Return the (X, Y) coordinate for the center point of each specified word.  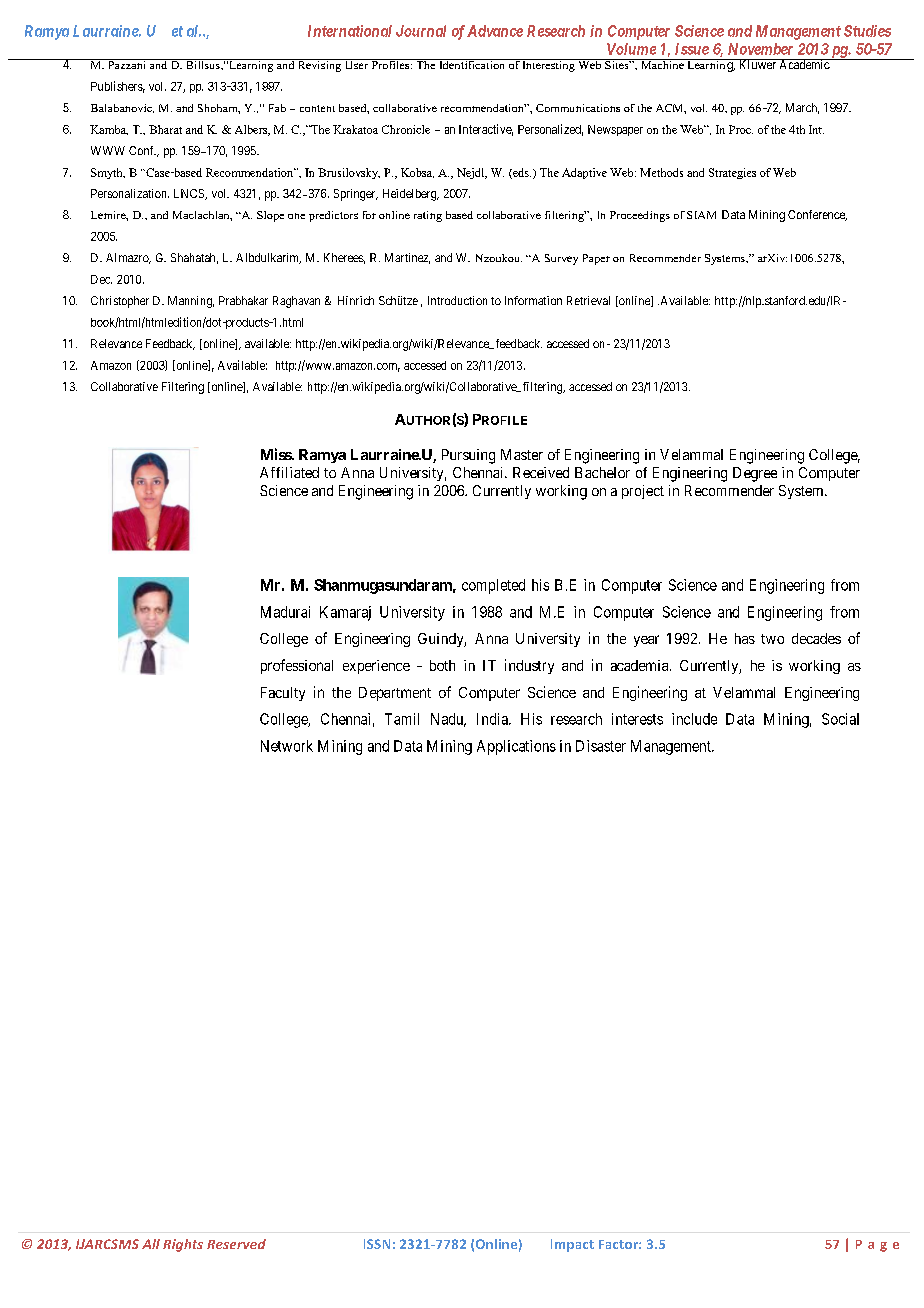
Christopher (120, 302)
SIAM (701, 215)
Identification (472, 64)
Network (287, 746)
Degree (755, 474)
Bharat (165, 129)
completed (493, 586)
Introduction (457, 300)
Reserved (236, 1244)
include (694, 719)
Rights (183, 1245)
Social (840, 719)
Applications (516, 747)
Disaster (601, 746)
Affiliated (289, 472)
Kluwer (757, 64)
